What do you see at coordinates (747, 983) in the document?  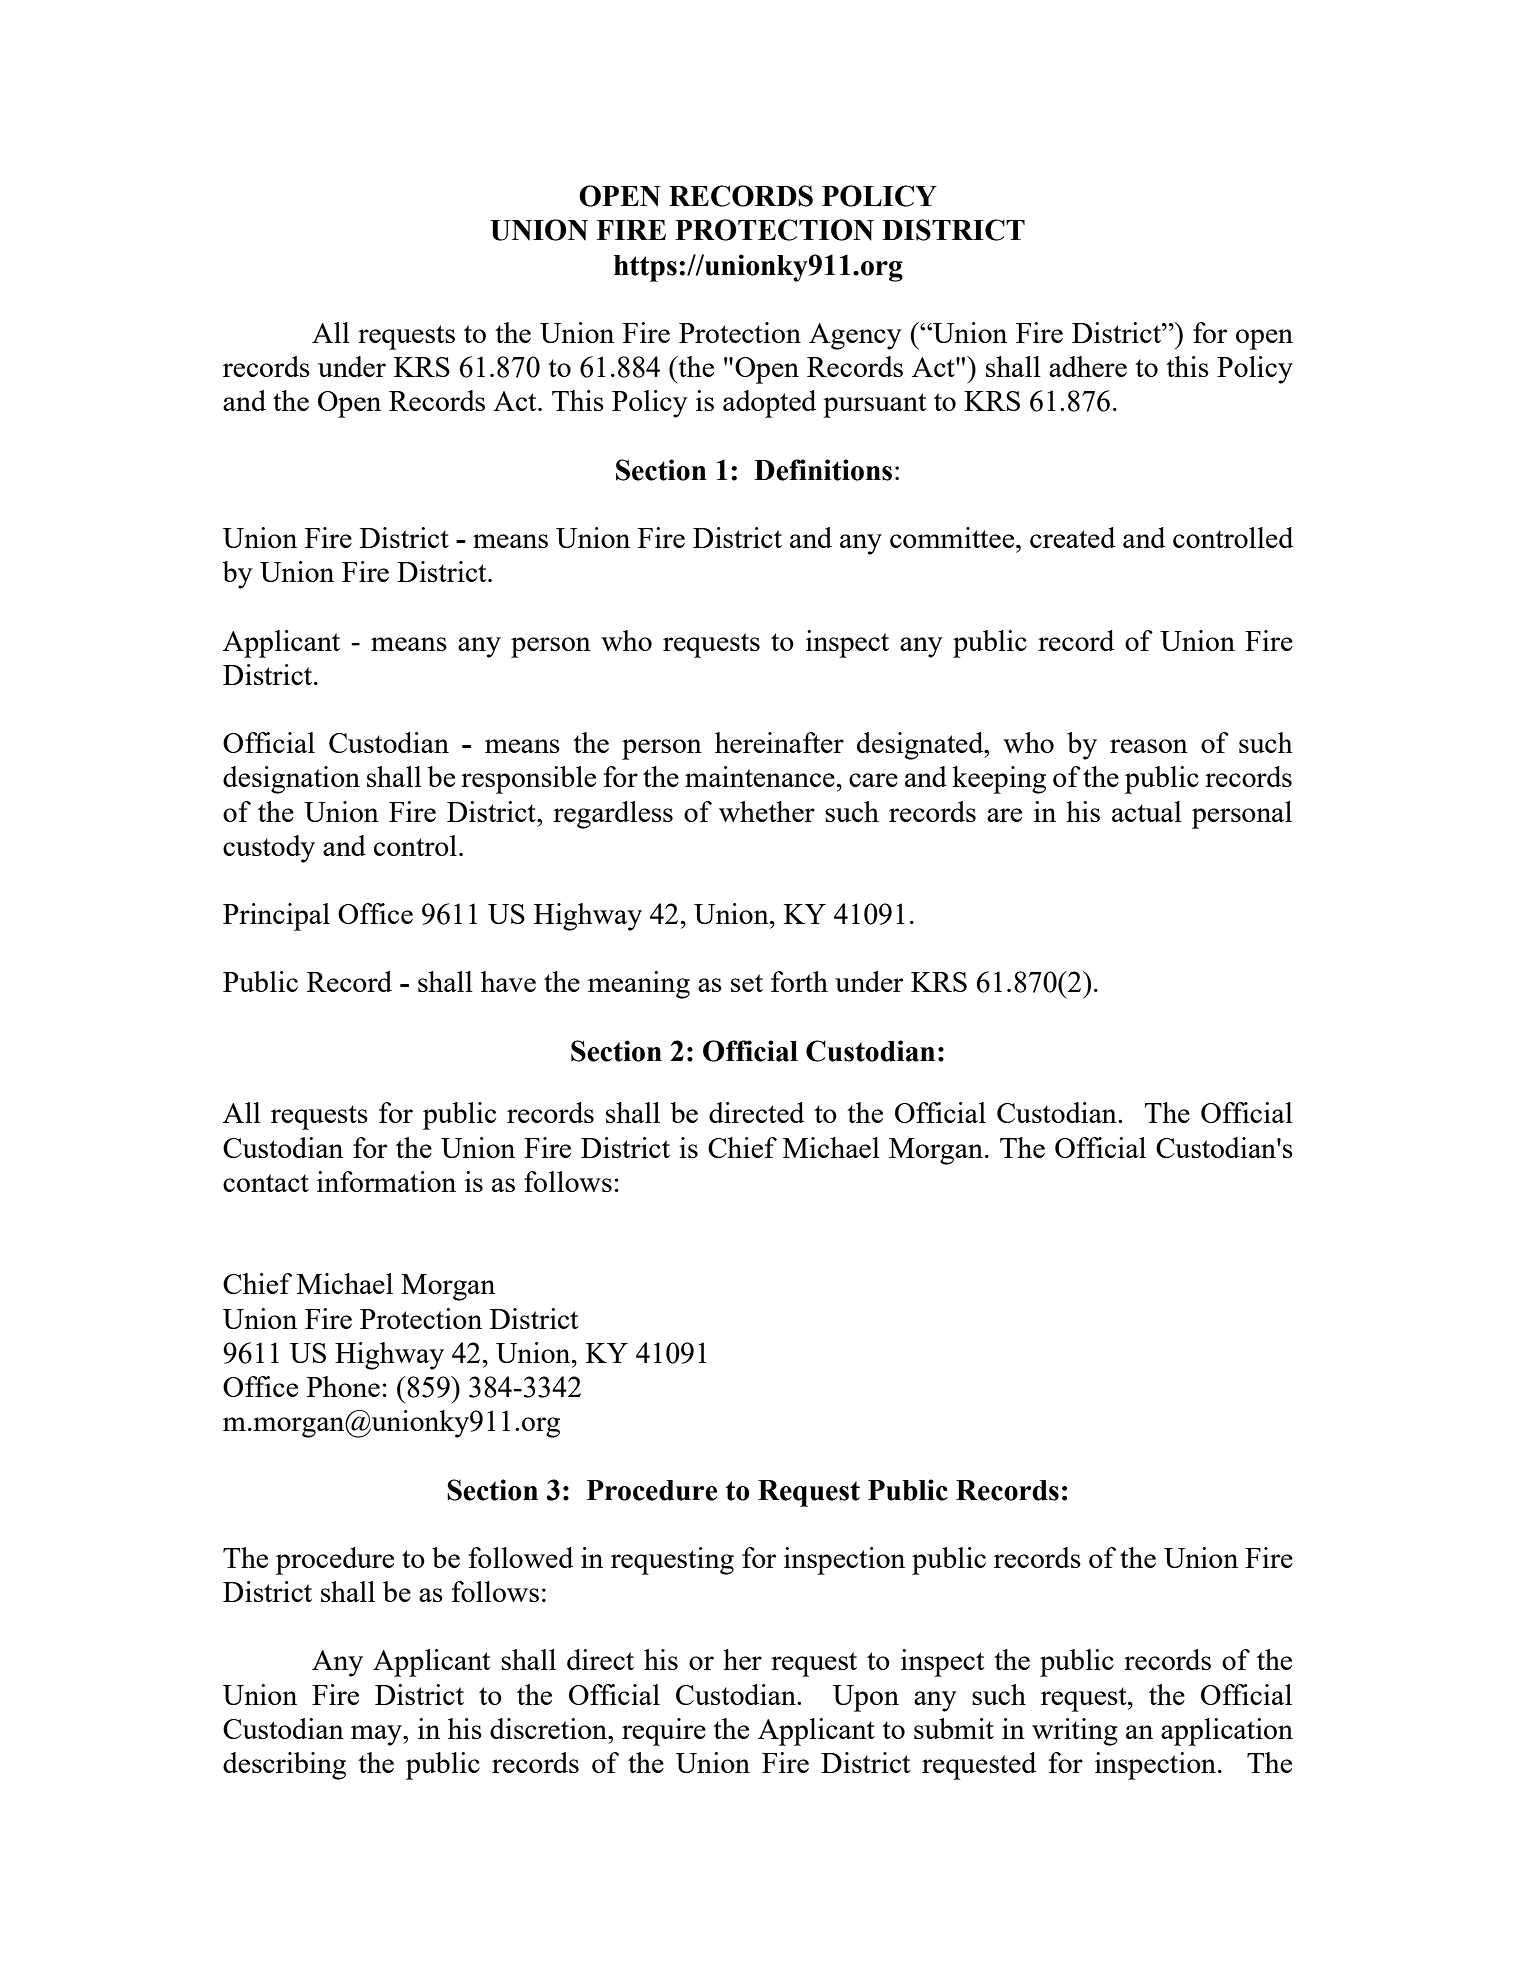 I see `set` at bounding box center [747, 983].
